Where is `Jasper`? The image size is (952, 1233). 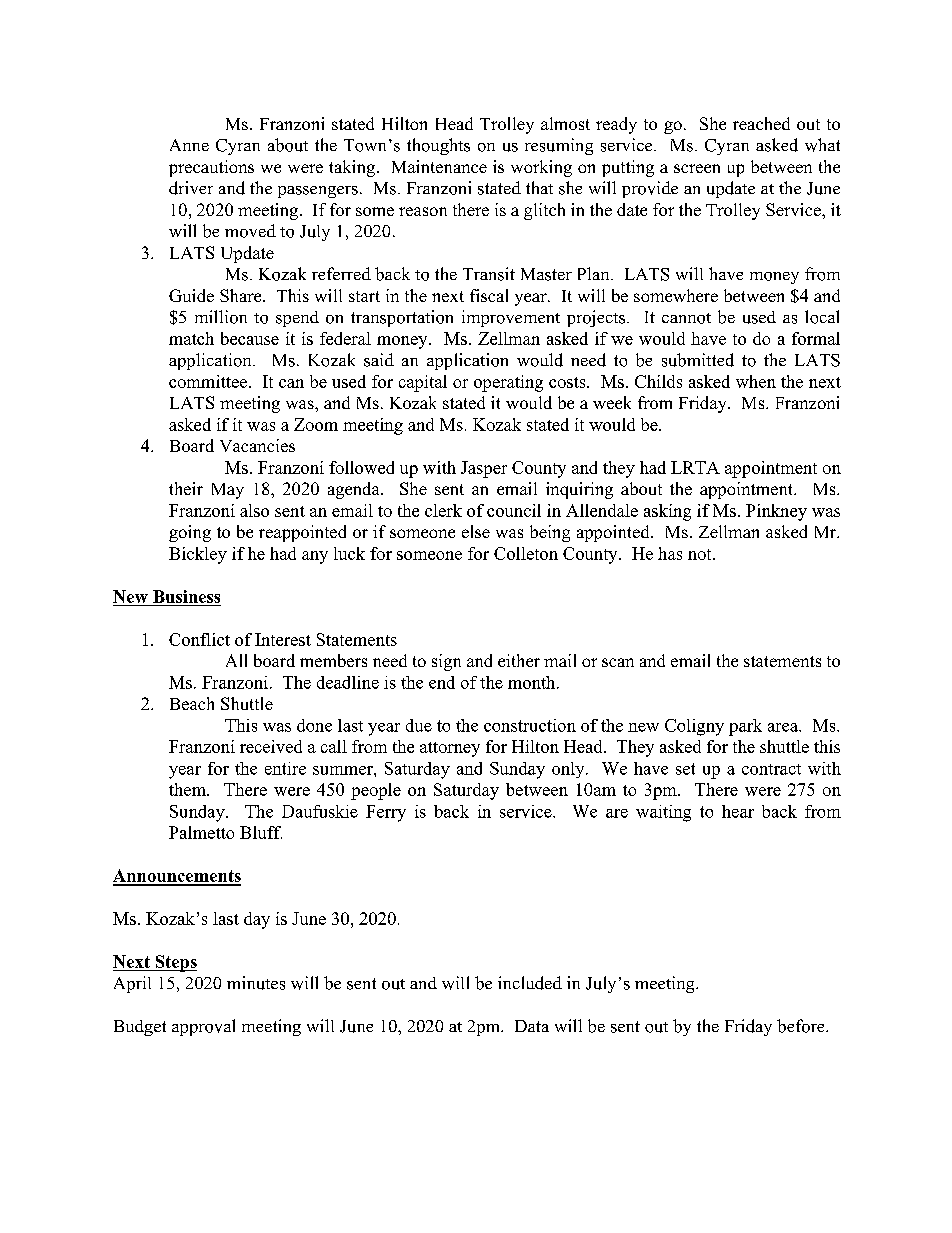 Jasper is located at coordinates (484, 469).
